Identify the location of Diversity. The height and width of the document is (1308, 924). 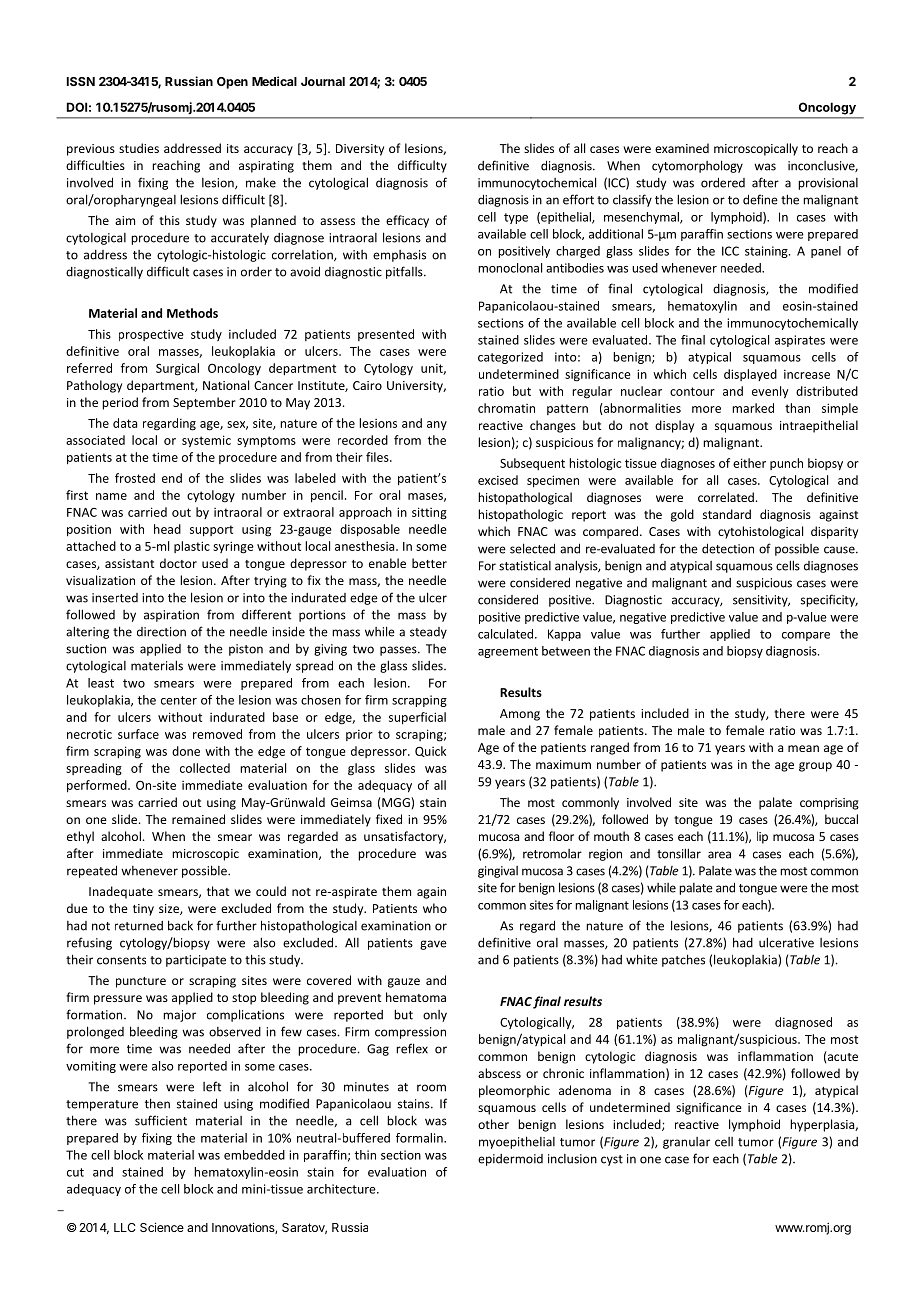
(360, 150).
